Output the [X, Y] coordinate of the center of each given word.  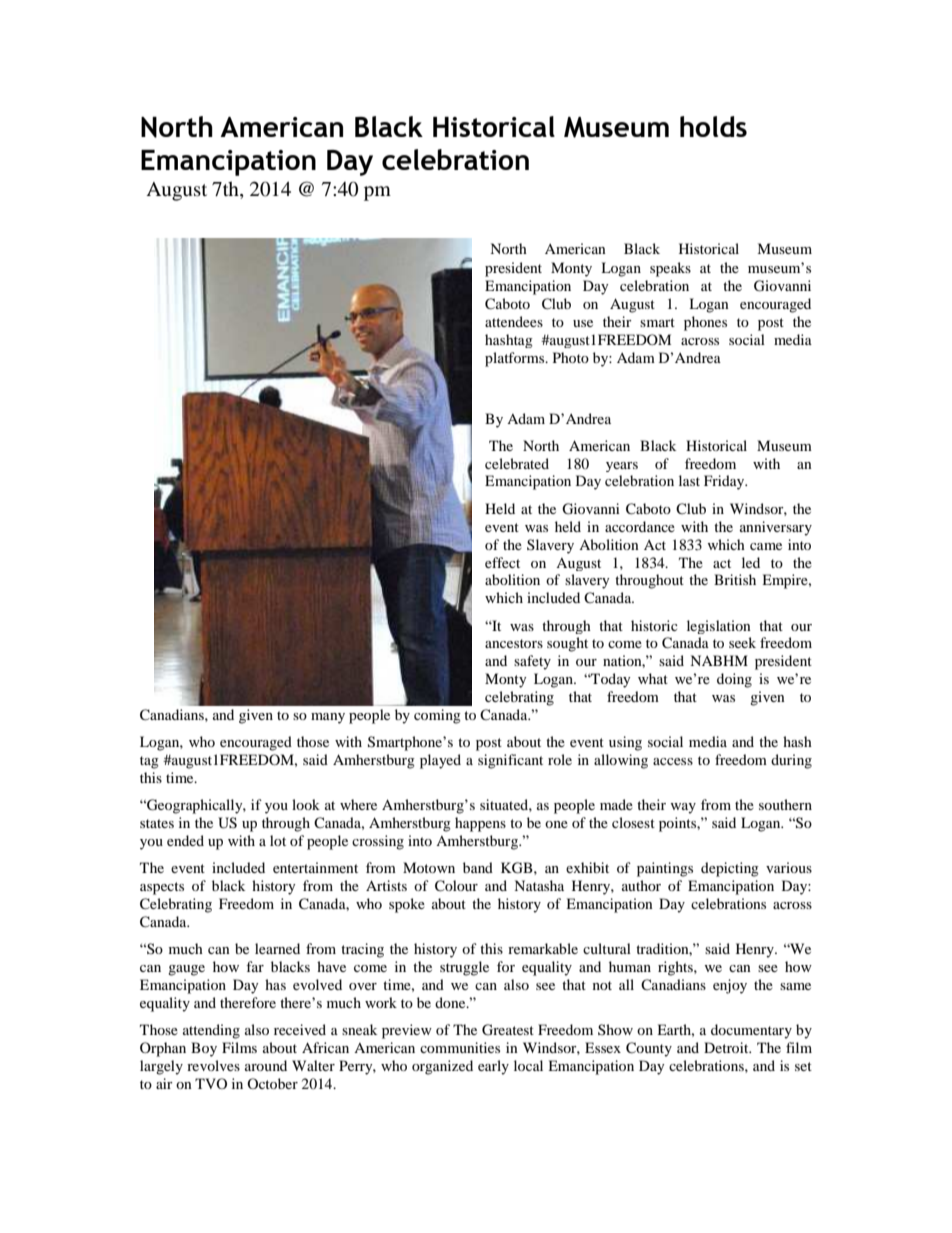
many [328, 718]
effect [502, 562]
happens [480, 824]
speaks [670, 269]
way [683, 808]
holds [713, 126]
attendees [514, 321]
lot [278, 840]
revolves [213, 1065]
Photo [571, 357]
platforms [516, 359]
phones [705, 323]
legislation [719, 627]
